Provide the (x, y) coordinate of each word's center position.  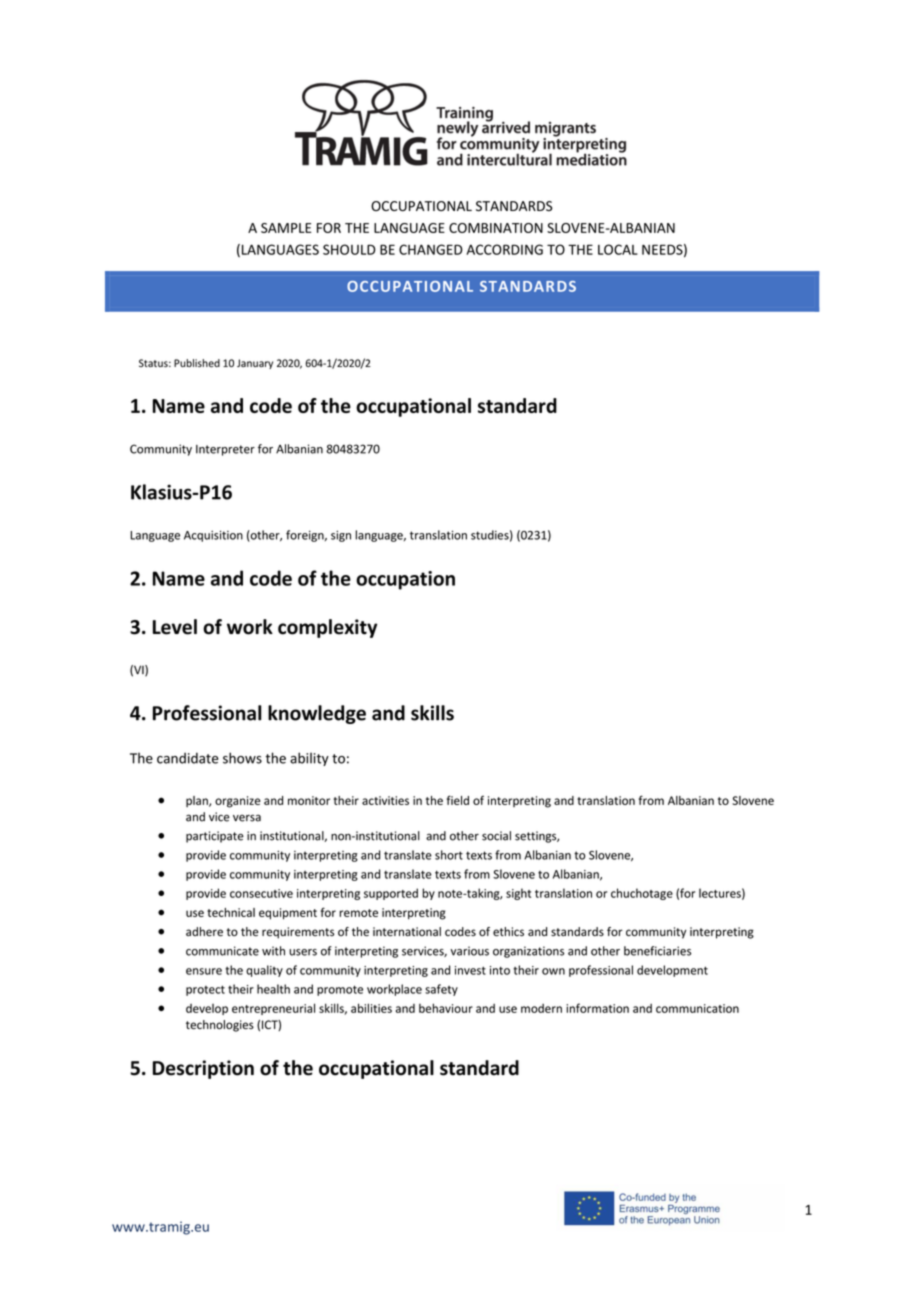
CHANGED (431, 249)
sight (518, 894)
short (449, 855)
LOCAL (618, 249)
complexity (327, 628)
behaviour (446, 1008)
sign (341, 536)
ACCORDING (504, 249)
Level (175, 627)
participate (215, 837)
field (457, 800)
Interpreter (225, 450)
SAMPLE (286, 228)
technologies (220, 1026)
